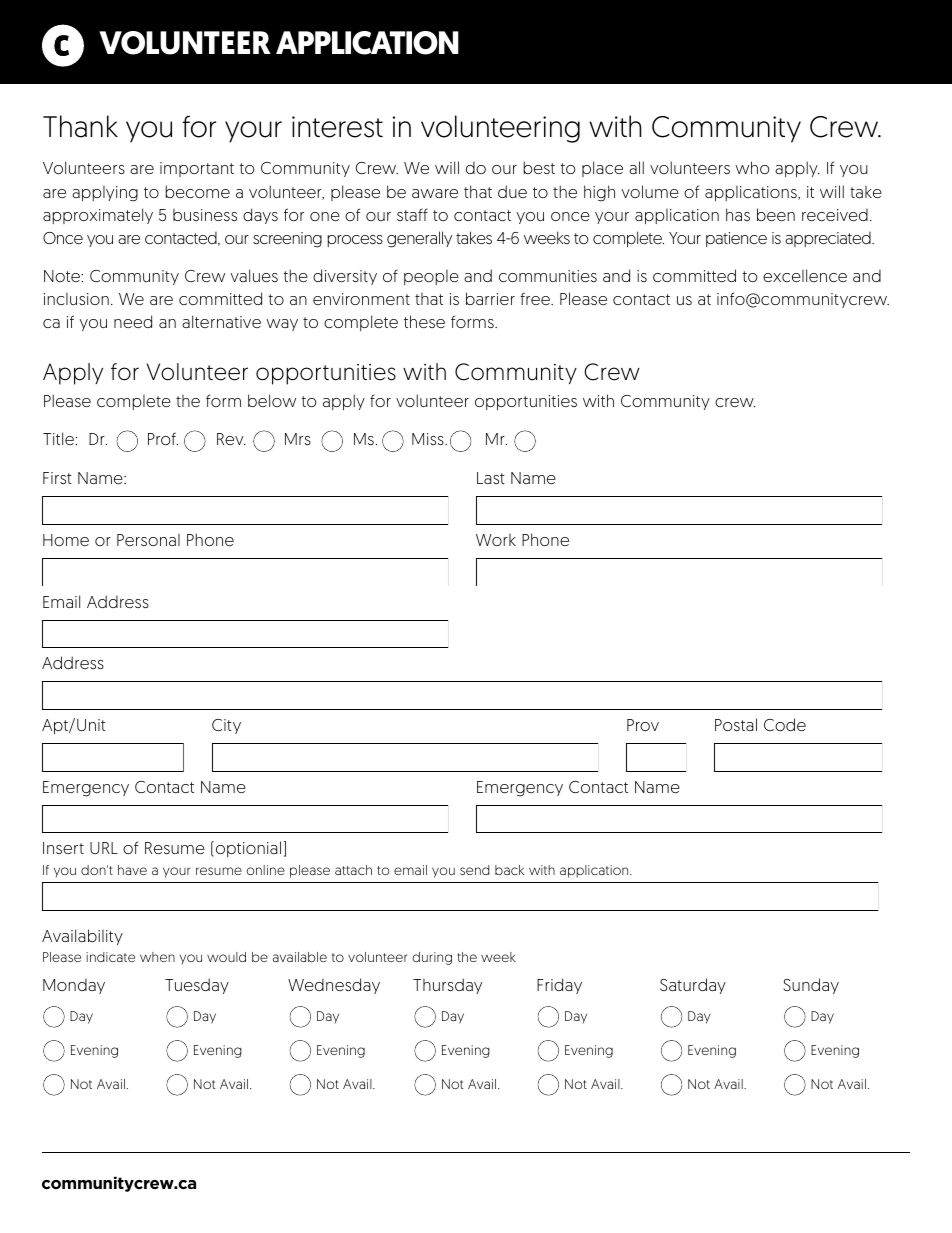 The width and height of the image is (952, 1233). Describe the element at coordinates (435, 193) in the image. I see `aware` at that location.
